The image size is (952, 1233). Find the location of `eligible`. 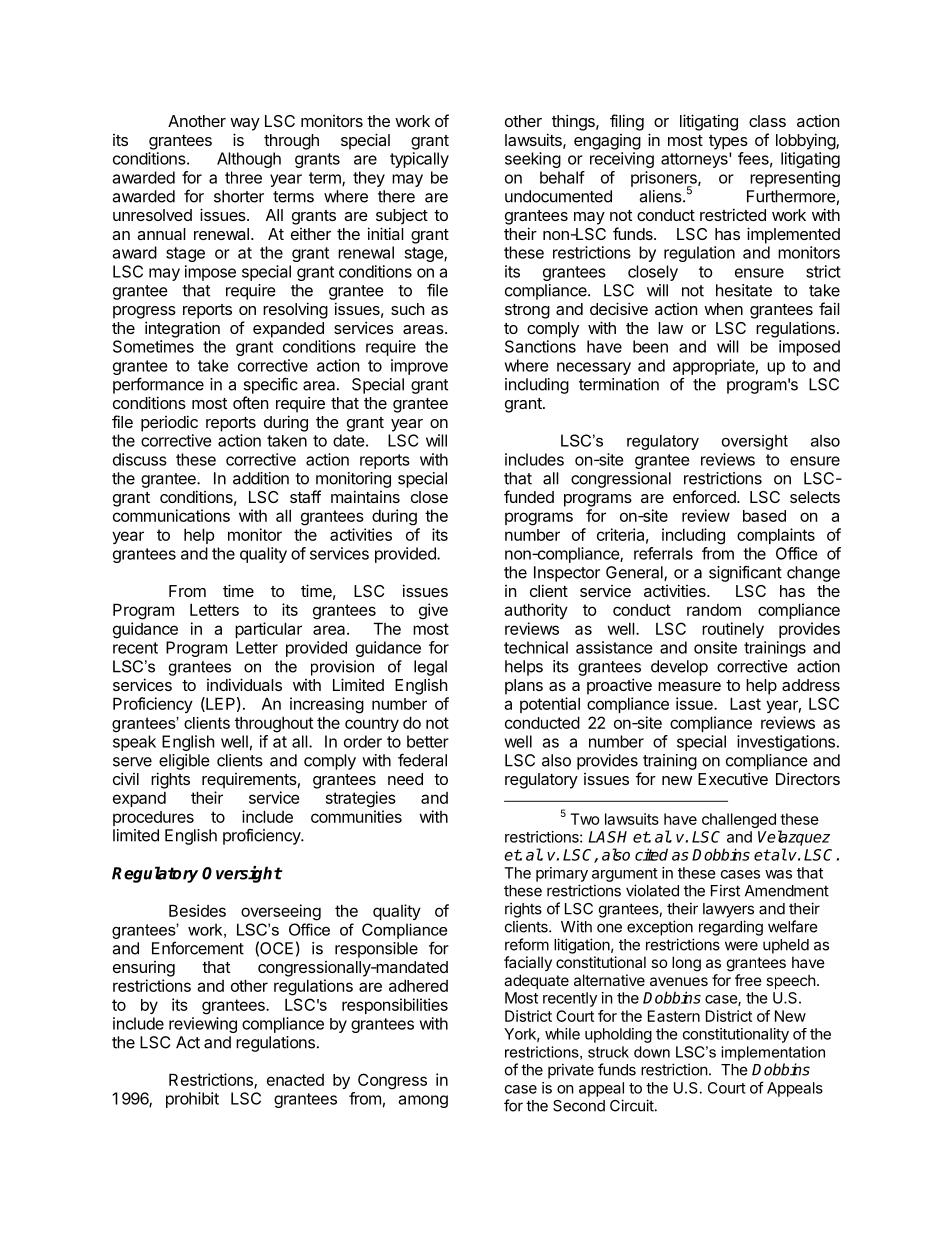

eligible is located at coordinates (184, 762).
